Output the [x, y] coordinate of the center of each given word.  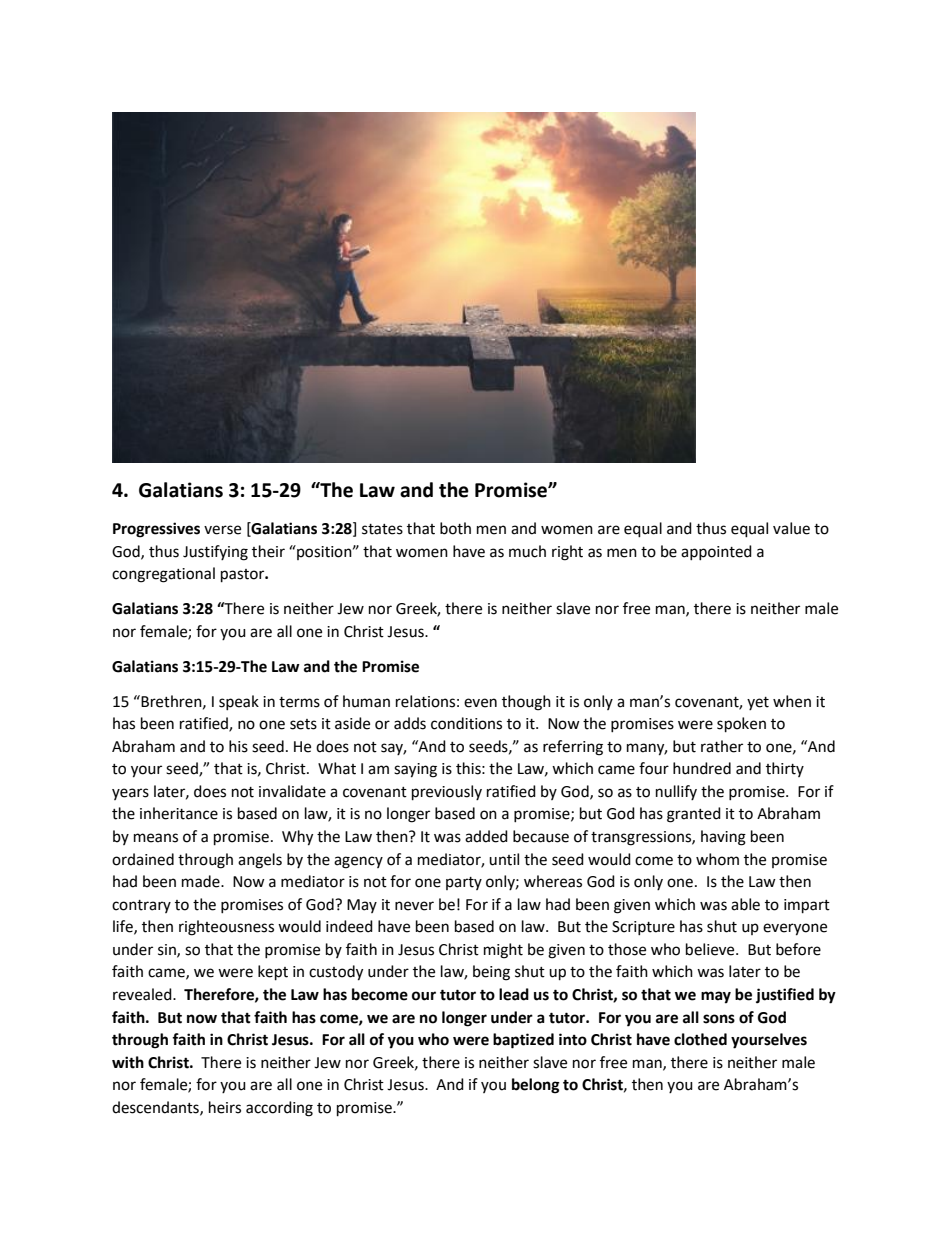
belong [536, 1086]
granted [694, 815]
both [455, 528]
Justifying [215, 553]
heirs [225, 1107]
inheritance [179, 813]
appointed [716, 552]
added [486, 836]
